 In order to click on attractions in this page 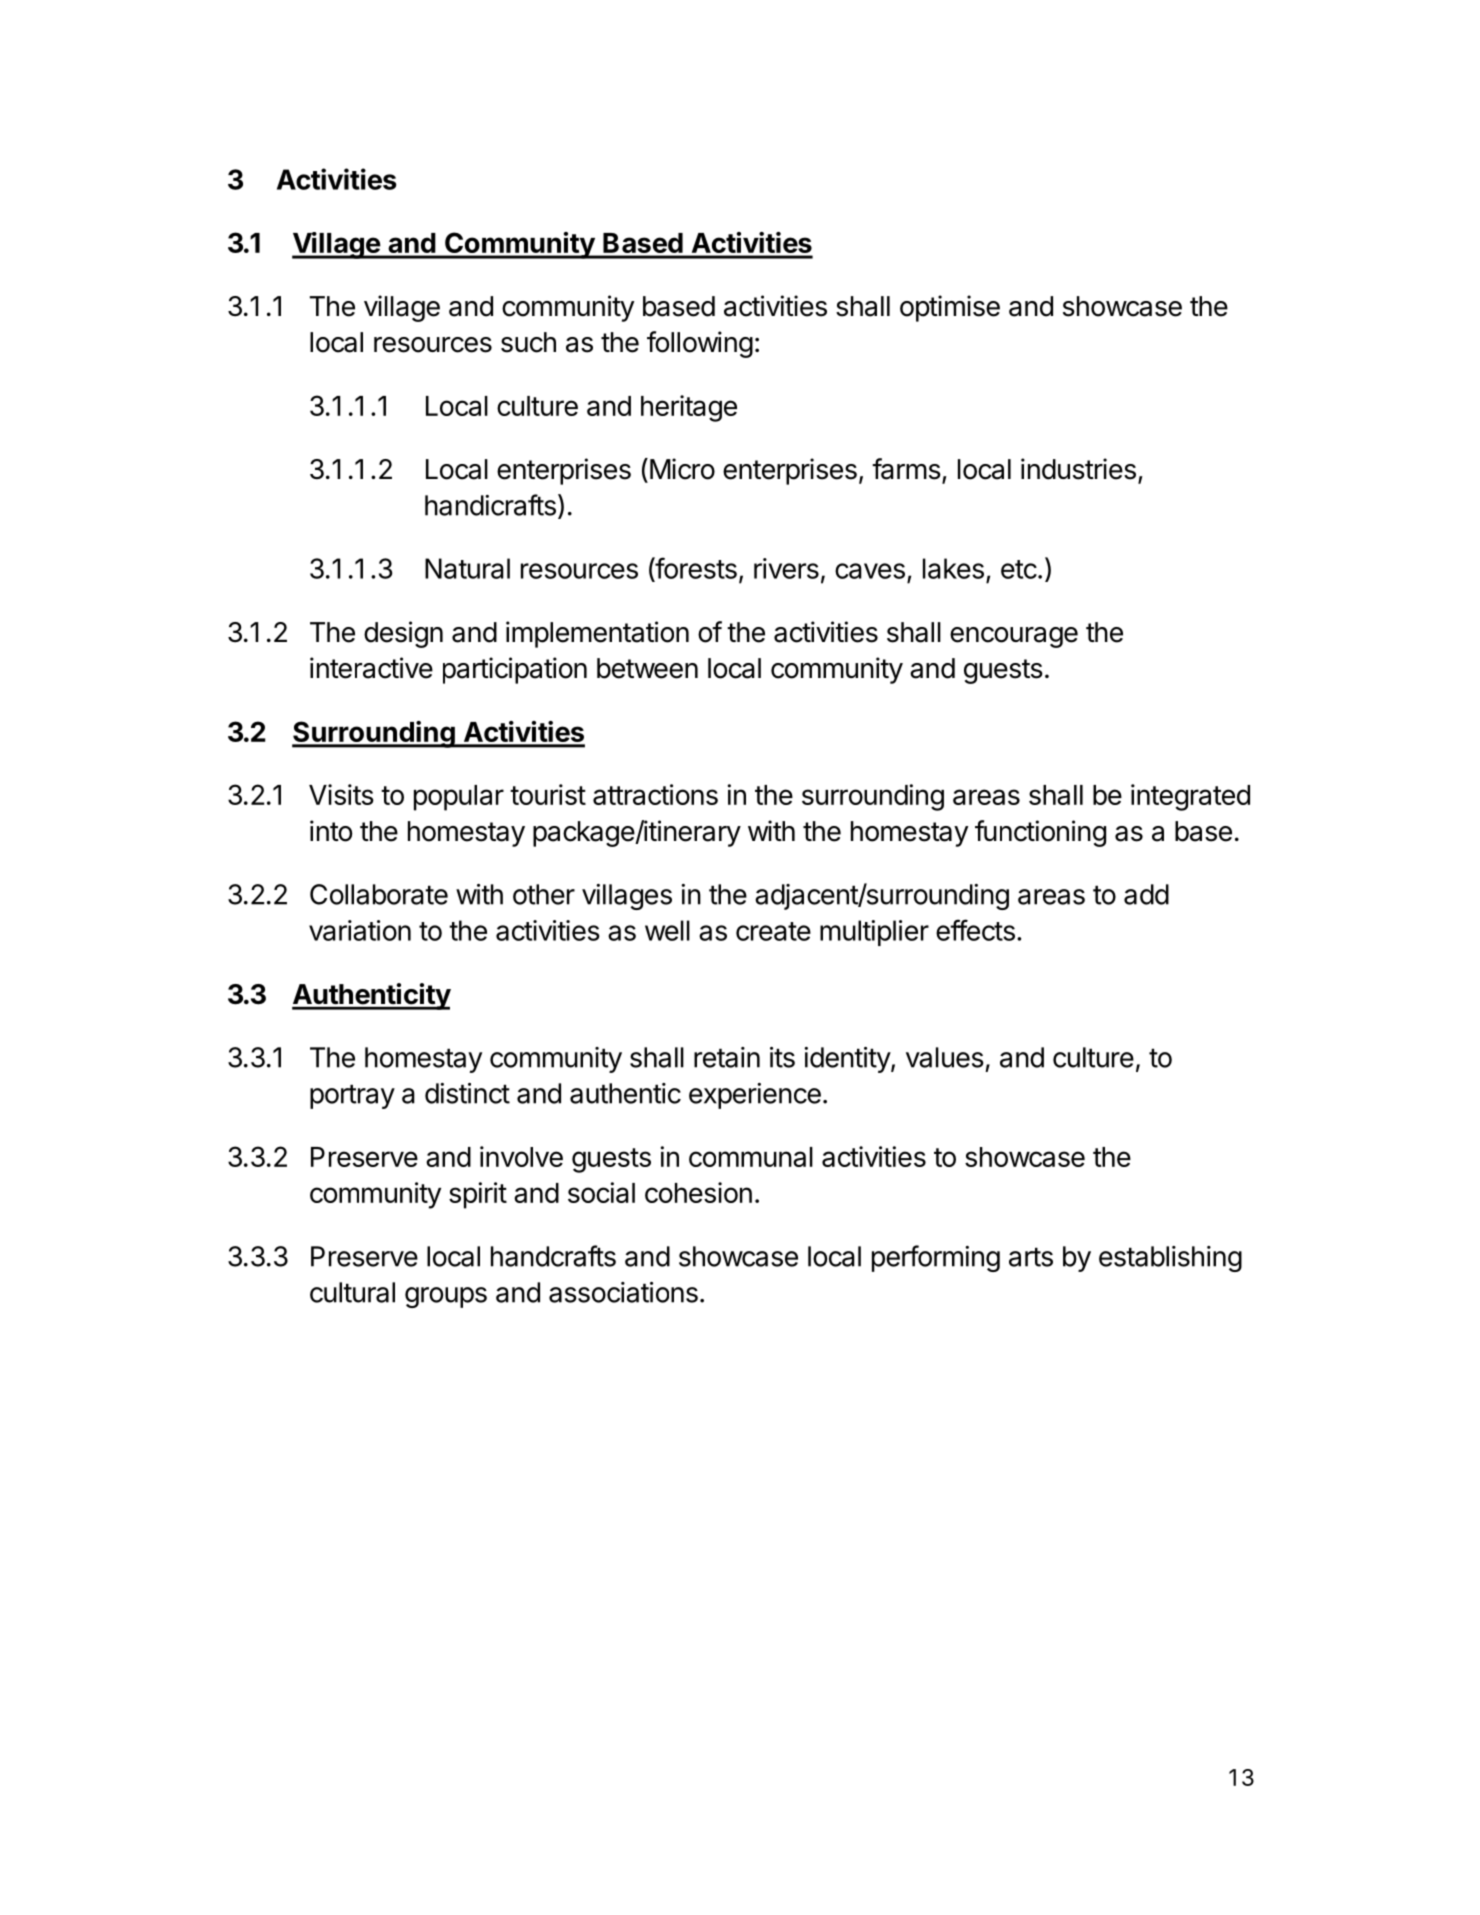, I will do `click(655, 794)`.
